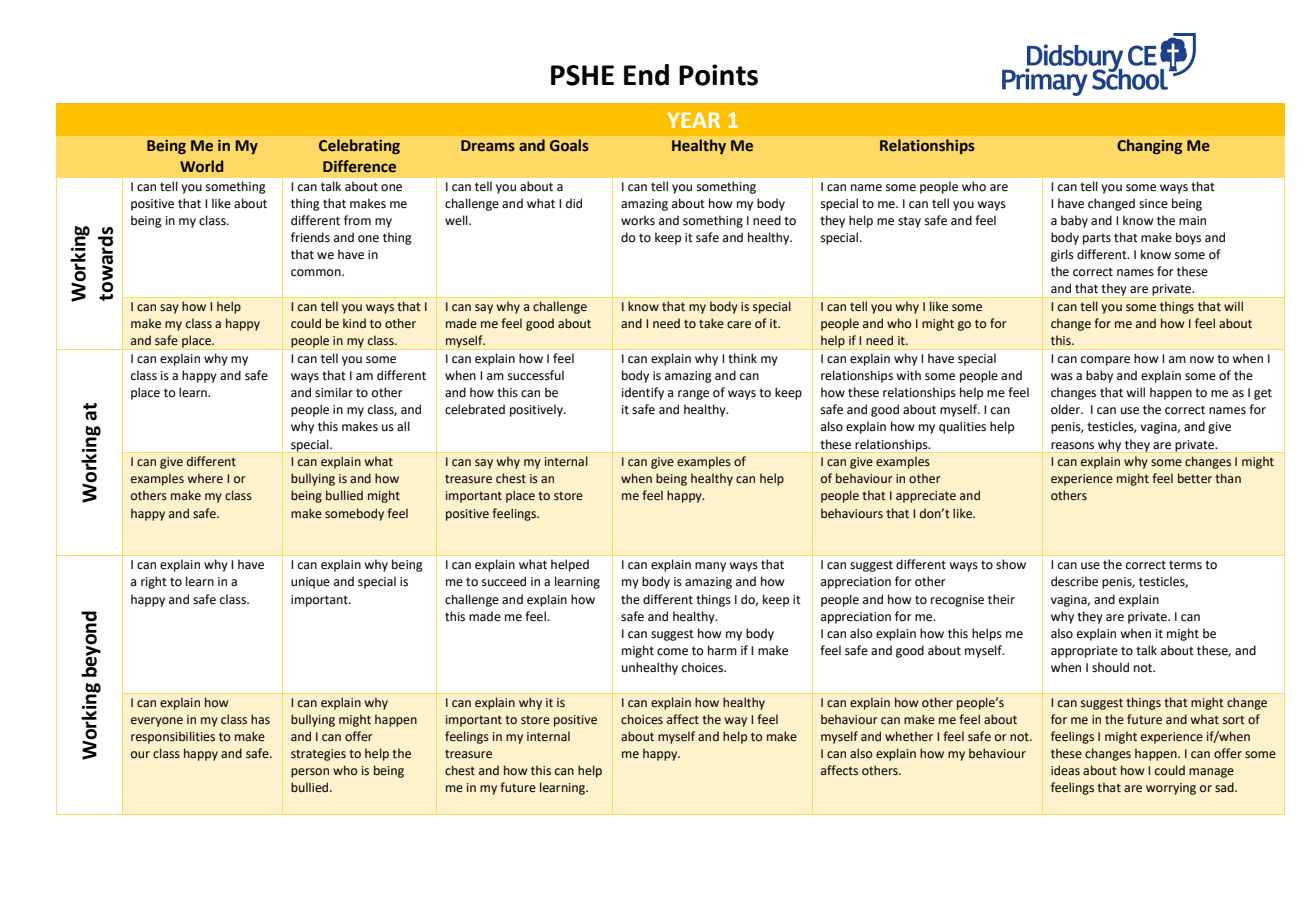 The height and width of the screenshot is (924, 1308). Describe the element at coordinates (1072, 446) in the screenshot. I see `reasons` at that location.
